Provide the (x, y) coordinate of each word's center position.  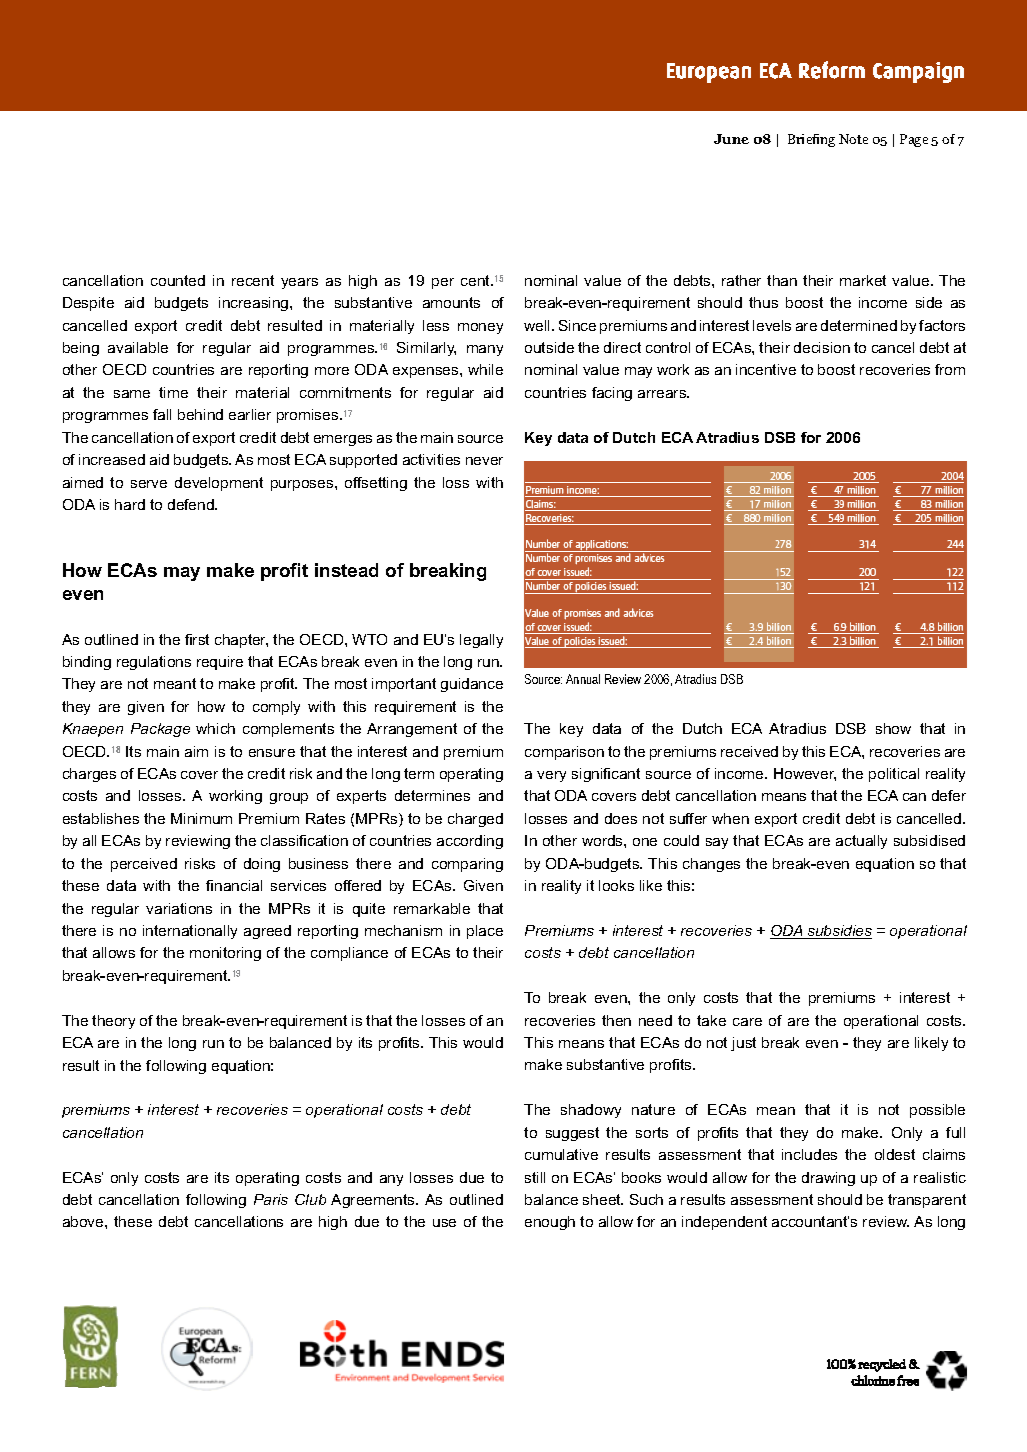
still (535, 1177)
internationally (190, 932)
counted (178, 280)
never (484, 461)
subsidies (839, 932)
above (84, 1221)
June (731, 139)
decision (822, 347)
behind (200, 414)
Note (853, 139)
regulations (154, 663)
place (485, 932)
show (893, 728)
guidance (472, 685)
